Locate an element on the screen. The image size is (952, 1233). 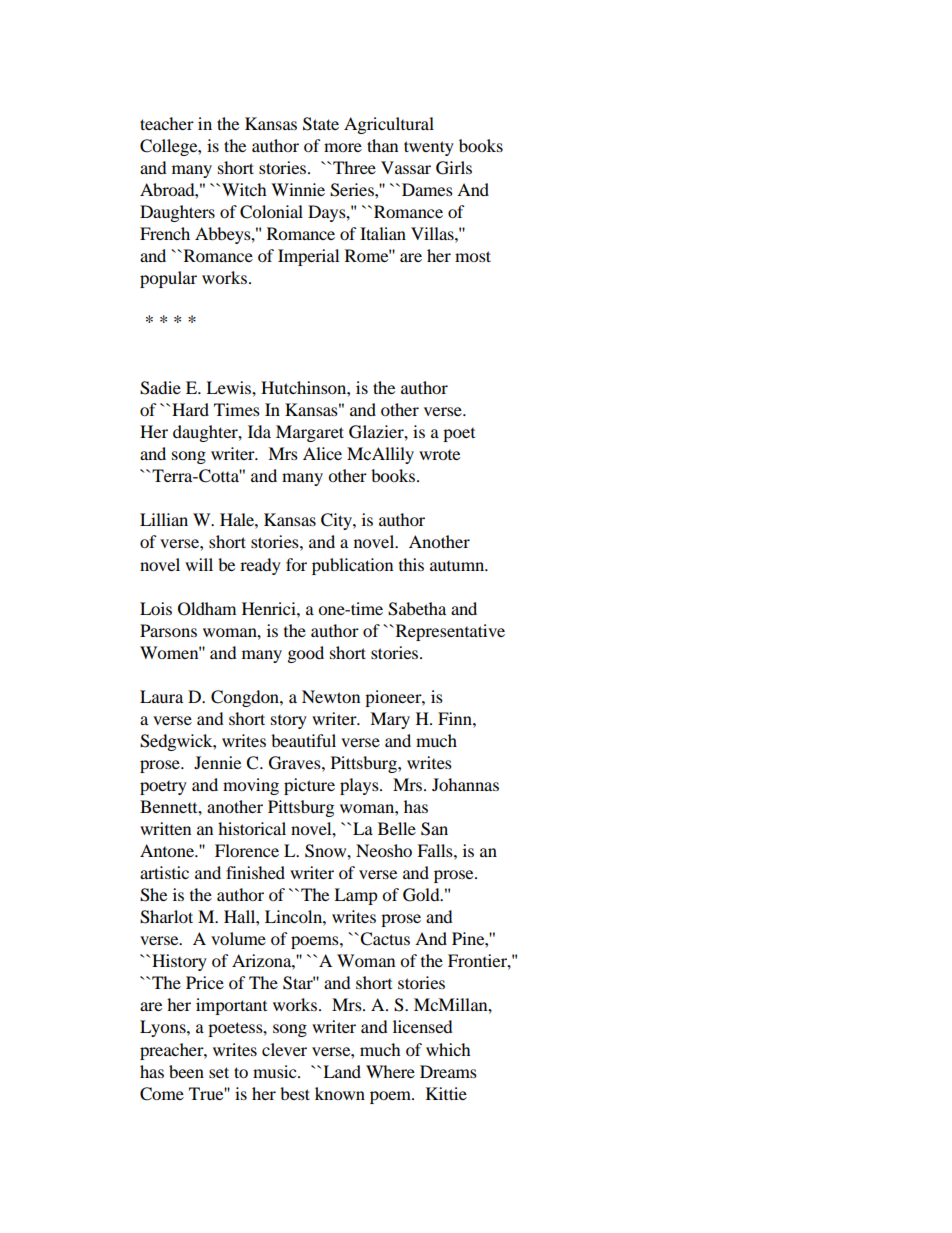
good is located at coordinates (306, 654).
